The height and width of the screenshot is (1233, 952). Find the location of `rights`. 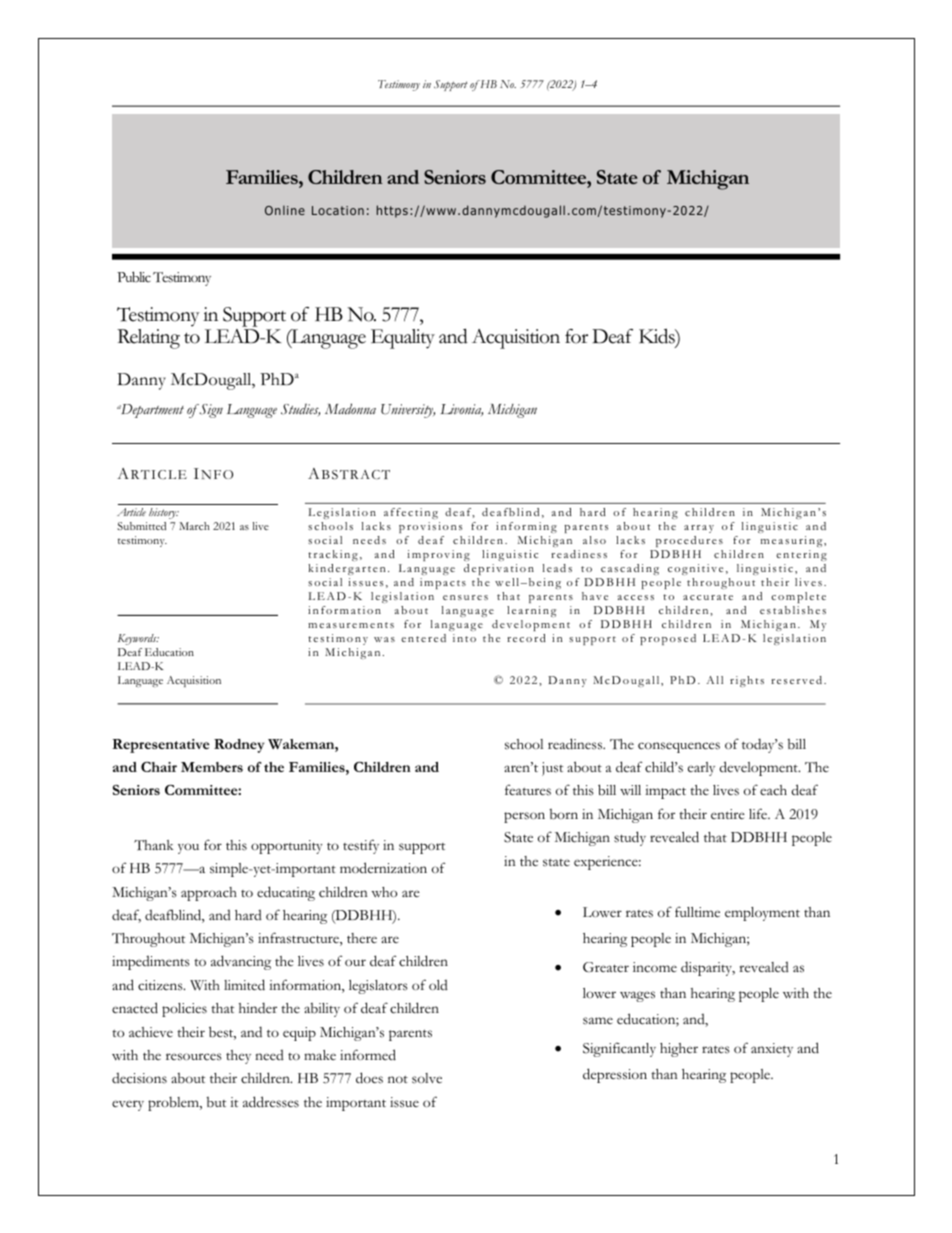

rights is located at coordinates (747, 681).
